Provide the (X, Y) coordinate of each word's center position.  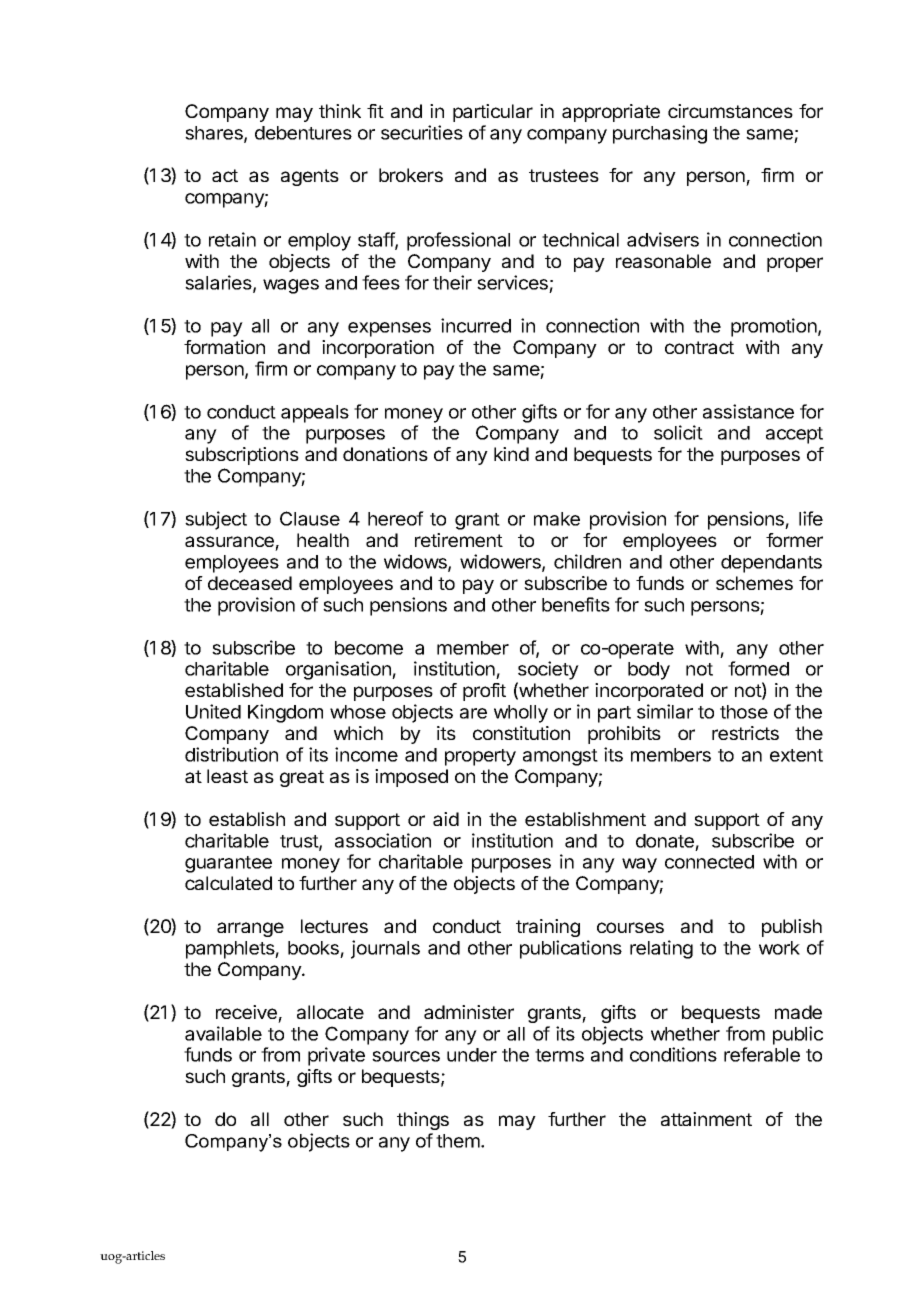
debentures (303, 133)
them (459, 1141)
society (548, 670)
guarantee (228, 864)
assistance (748, 411)
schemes (754, 583)
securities (422, 132)
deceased (250, 583)
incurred (476, 325)
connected (709, 862)
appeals (315, 414)
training (548, 928)
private (336, 1056)
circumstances (730, 111)
